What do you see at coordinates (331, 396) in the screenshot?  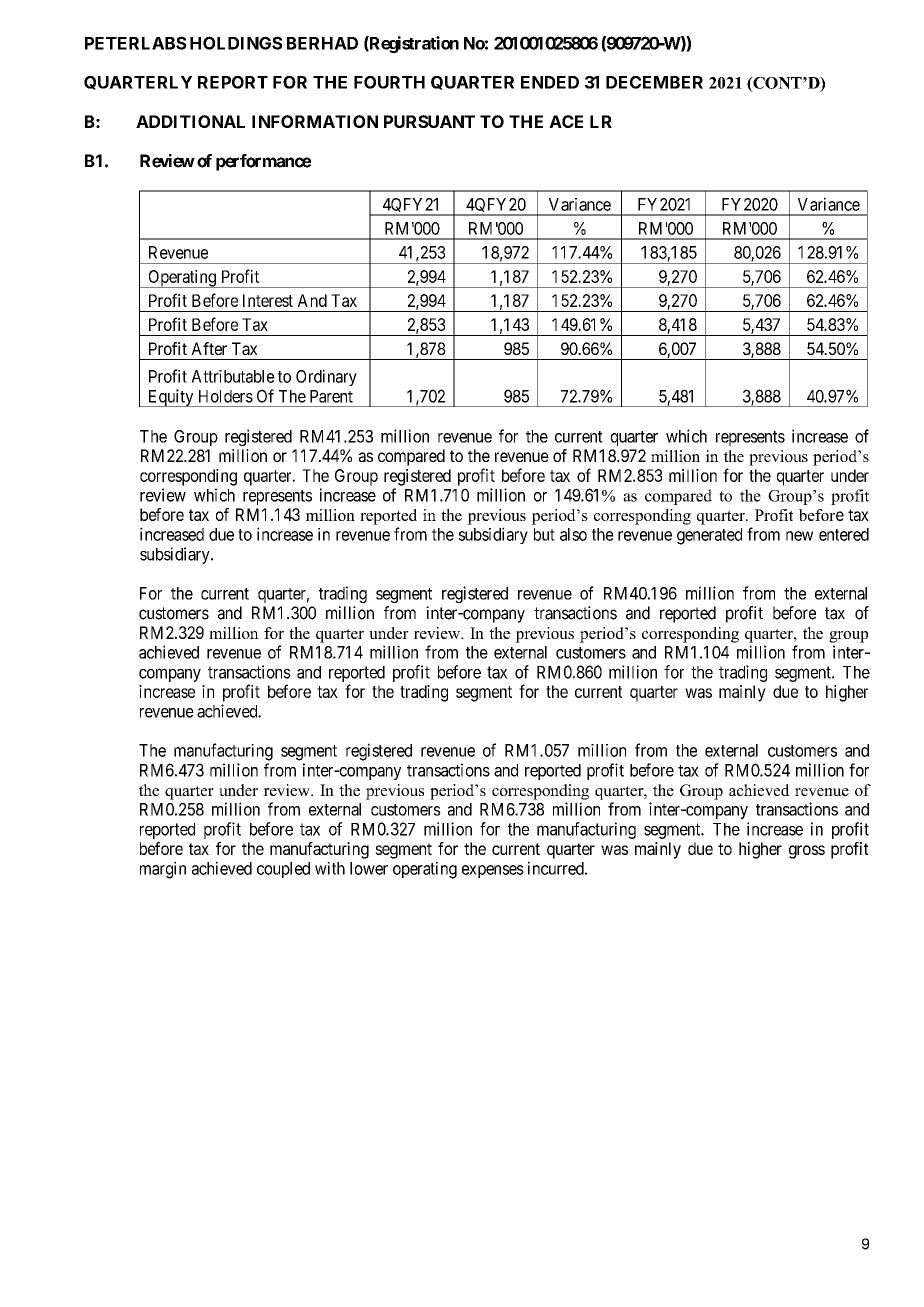 I see `Parent` at bounding box center [331, 396].
